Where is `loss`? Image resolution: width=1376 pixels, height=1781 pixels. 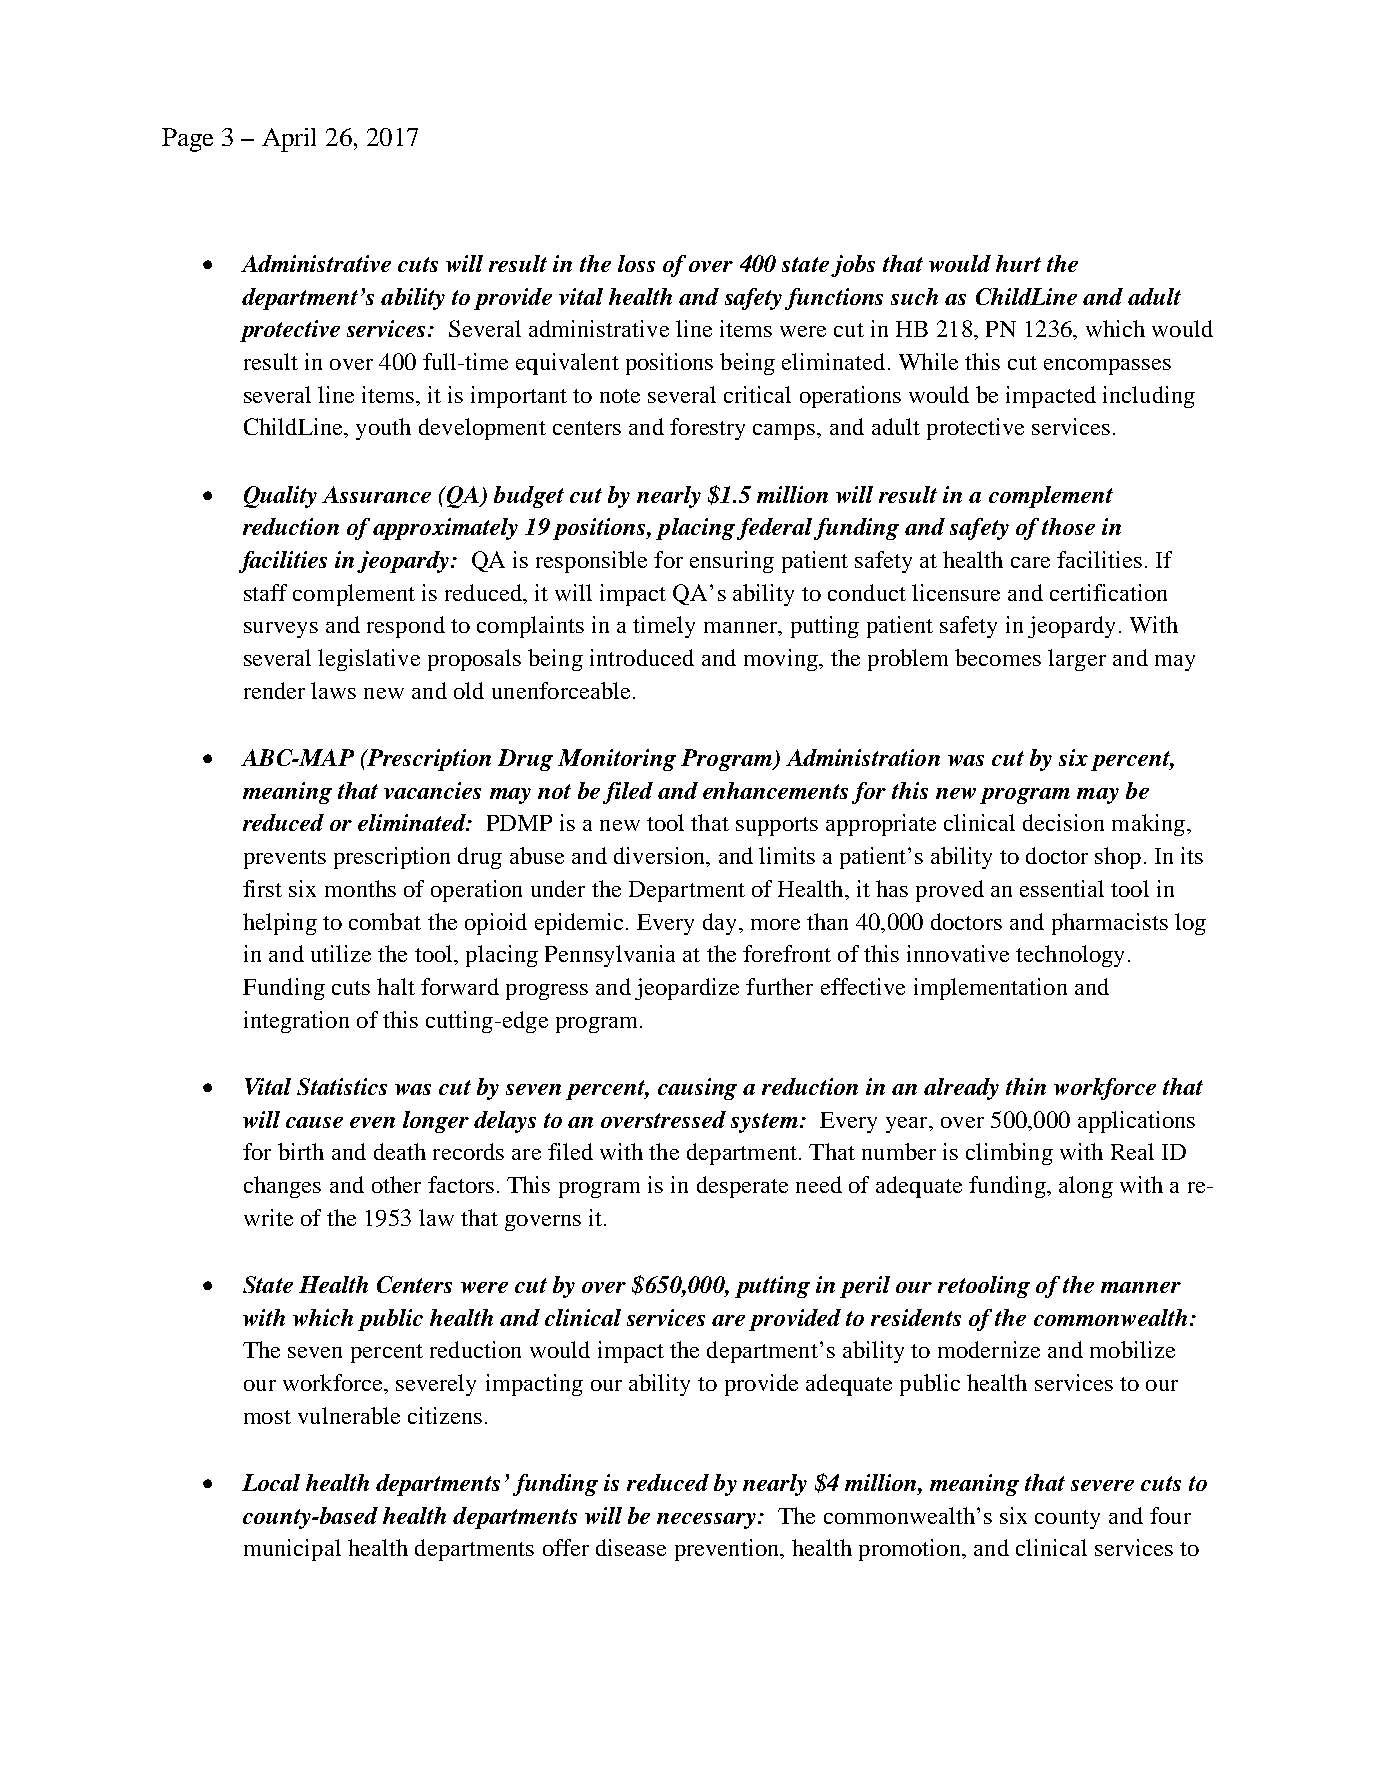 loss is located at coordinates (636, 263).
